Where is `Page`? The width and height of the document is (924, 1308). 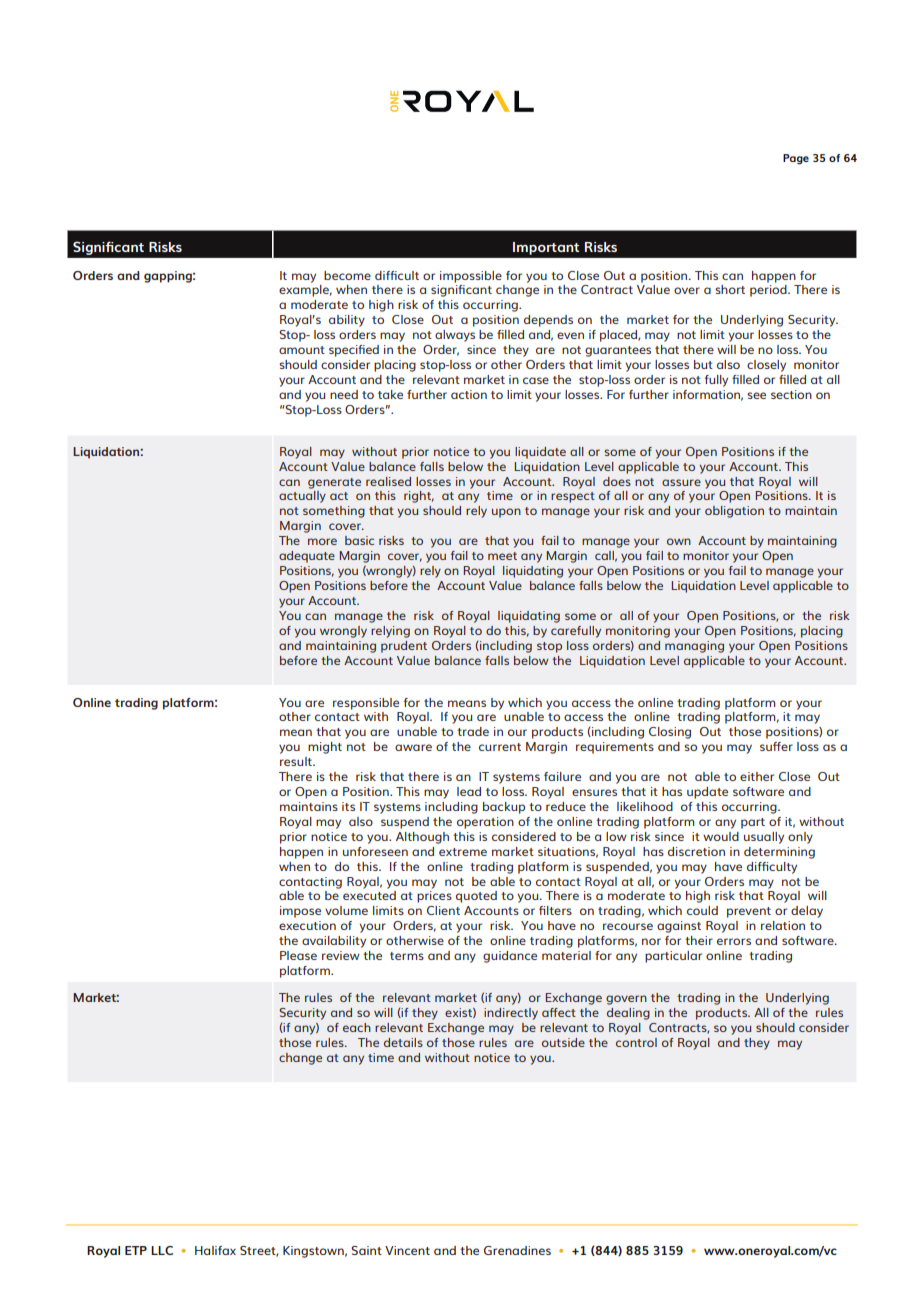 Page is located at coordinates (796, 159).
